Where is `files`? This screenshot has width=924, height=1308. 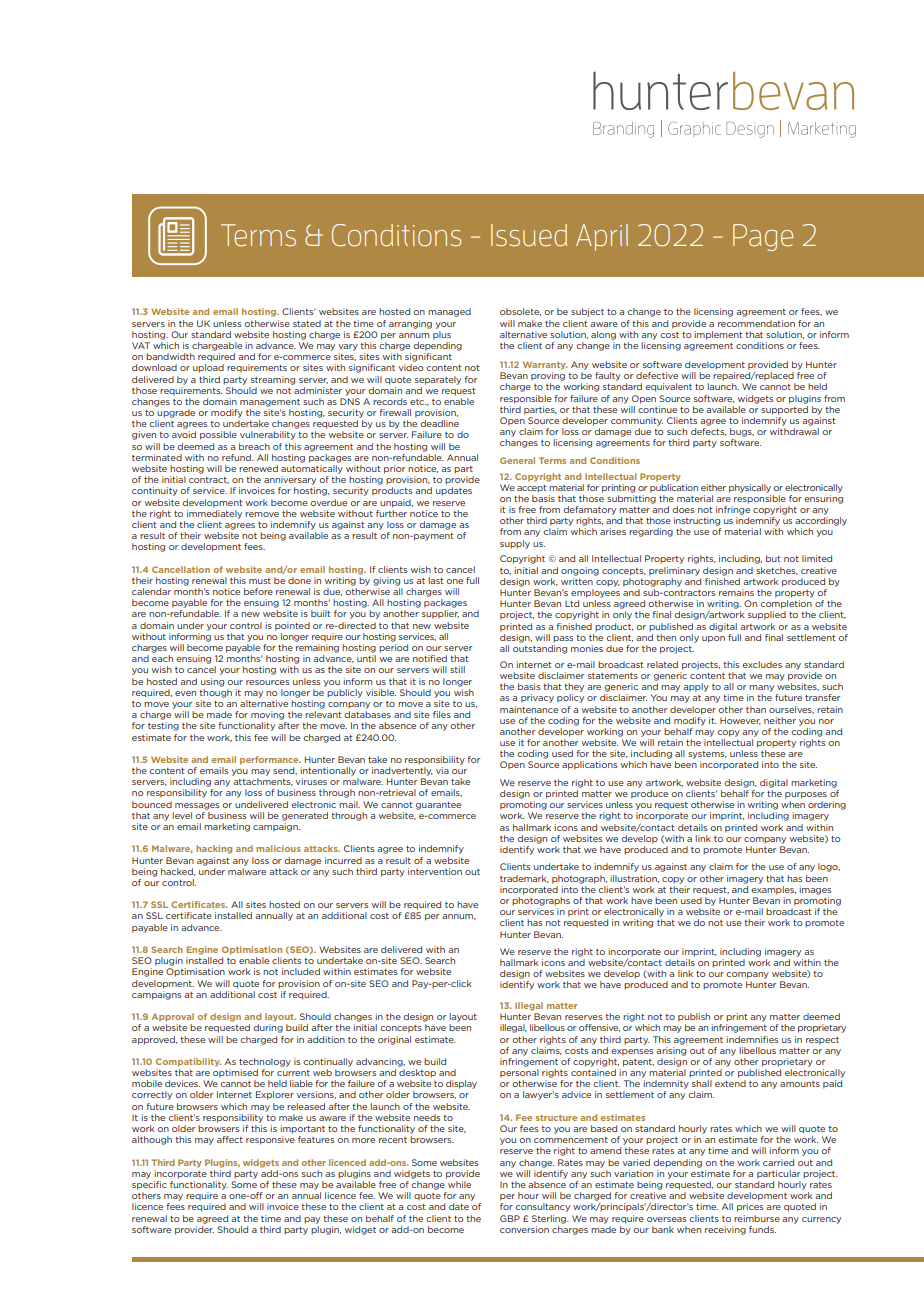 files is located at coordinates (442, 714).
